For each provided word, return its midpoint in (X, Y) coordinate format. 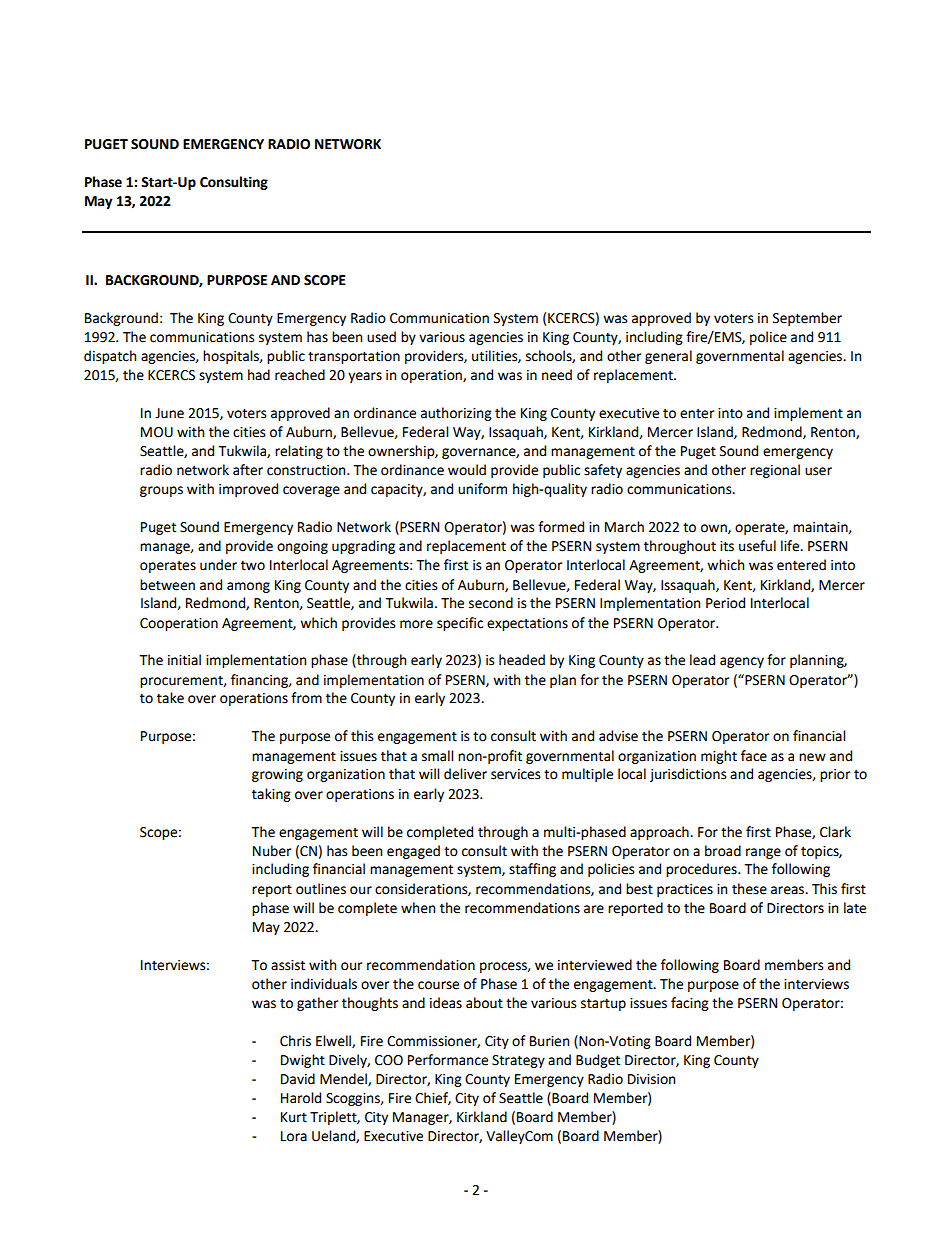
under (218, 565)
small (438, 756)
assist (288, 965)
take (170, 698)
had (259, 375)
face (754, 756)
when (418, 908)
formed (561, 527)
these (749, 889)
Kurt (294, 1117)
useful (757, 546)
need (557, 375)
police (768, 338)
